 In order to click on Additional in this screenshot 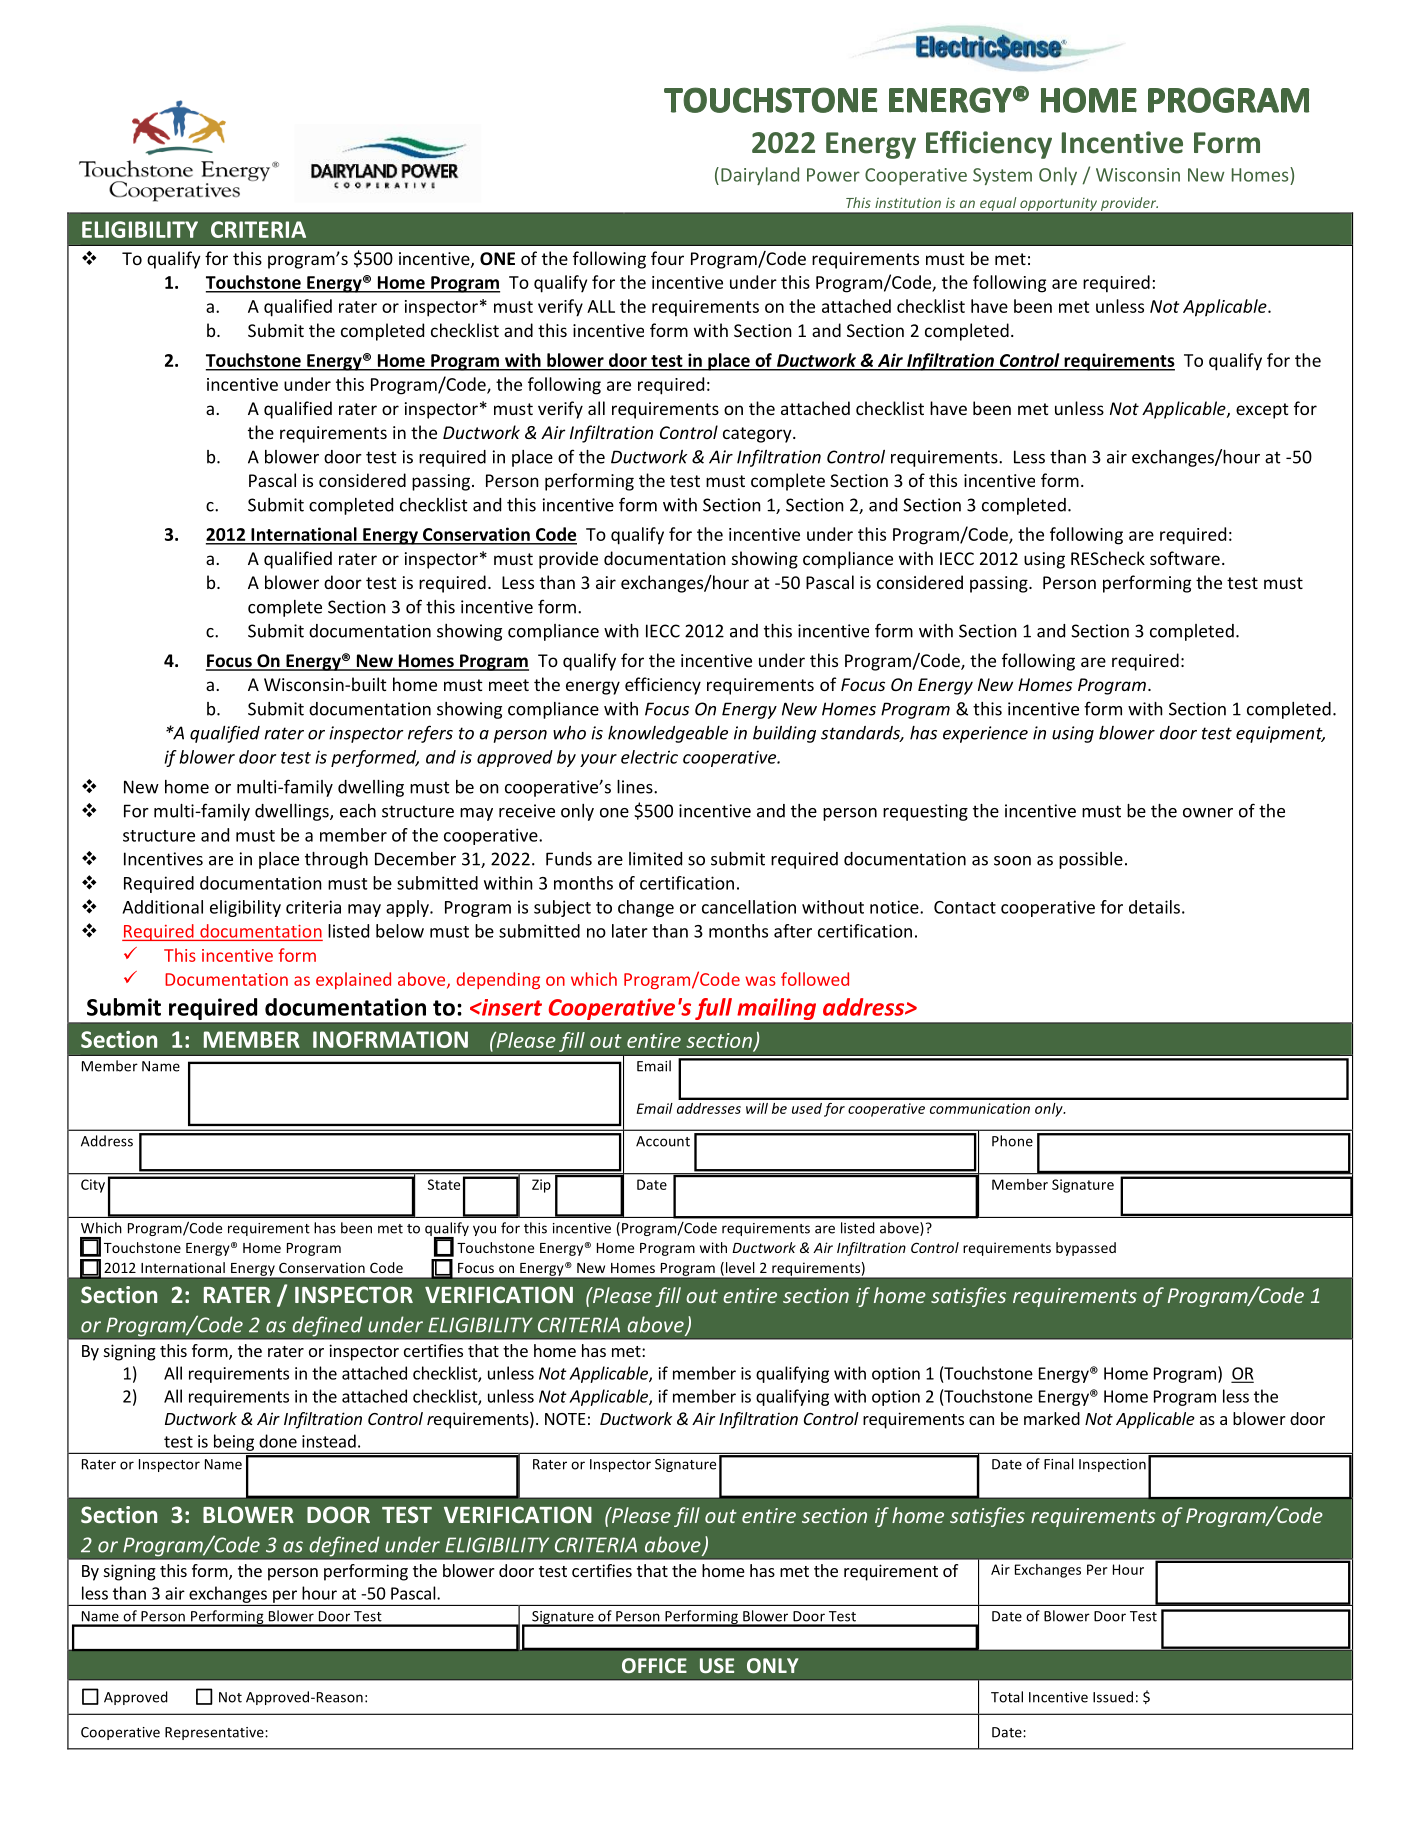, I will do `click(162, 907)`.
